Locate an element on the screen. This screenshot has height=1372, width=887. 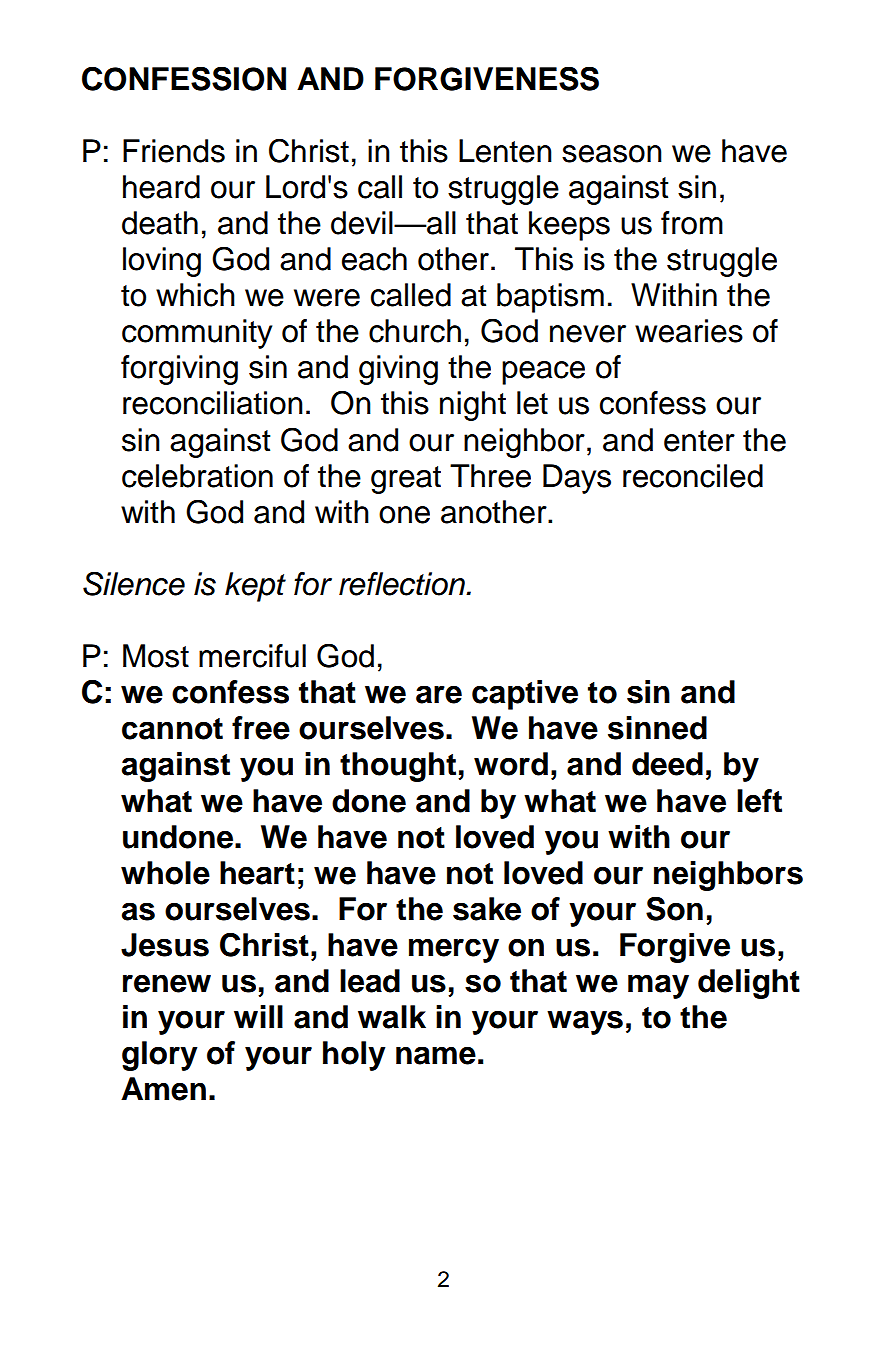
left is located at coordinates (759, 801).
